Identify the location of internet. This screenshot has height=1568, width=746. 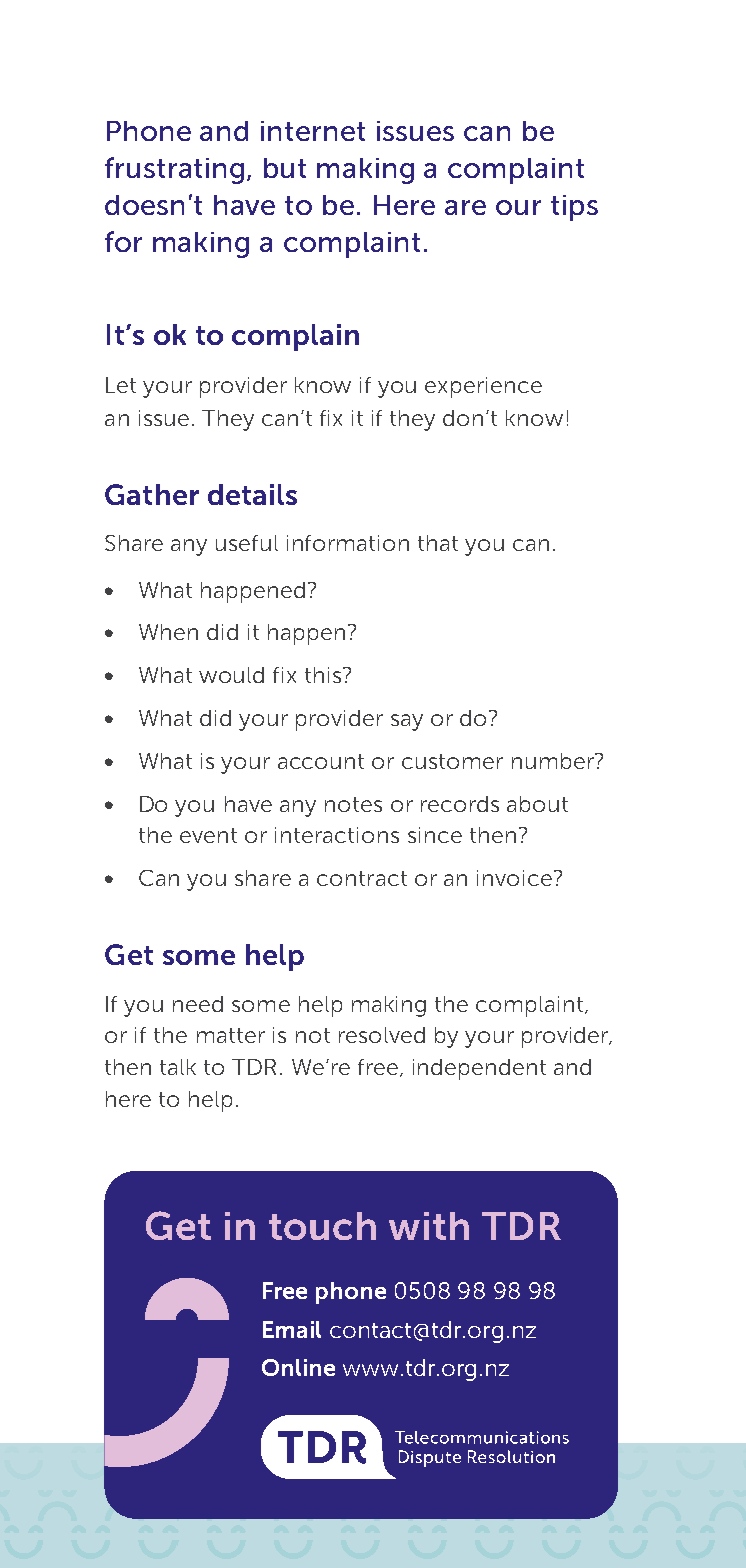
(313, 131).
